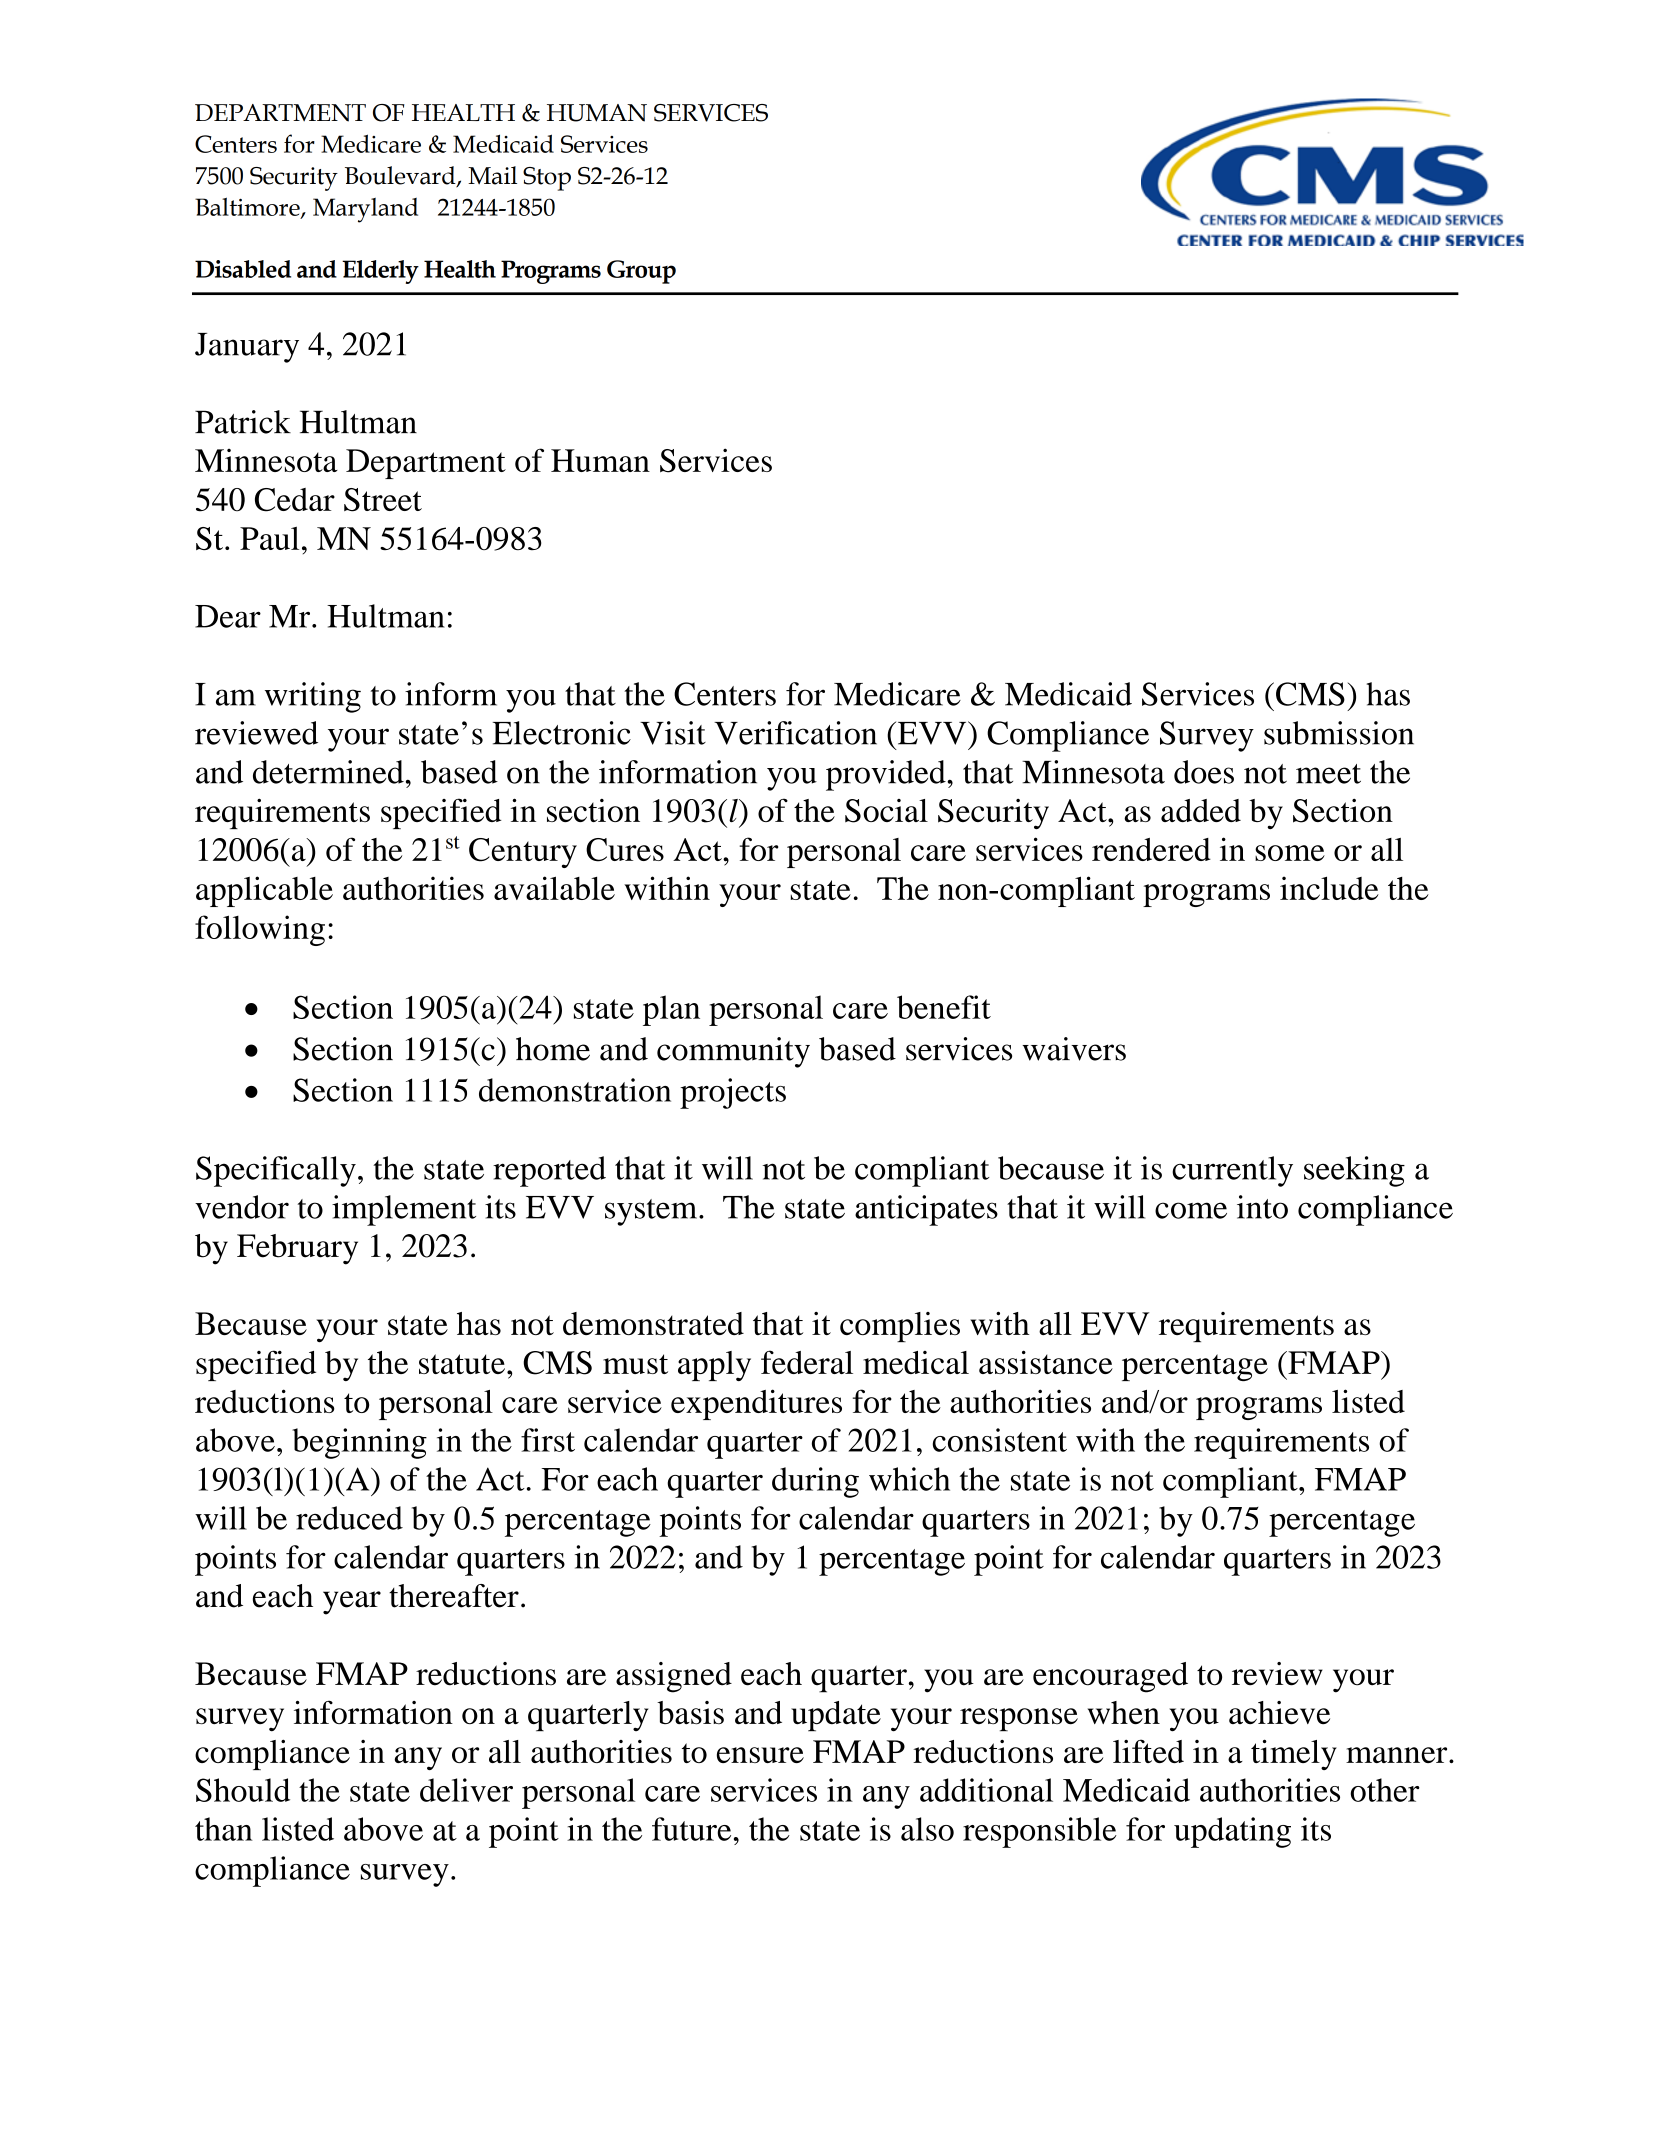 This screenshot has height=2143, width=1656. What do you see at coordinates (733, 1052) in the screenshot?
I see `community` at bounding box center [733, 1052].
